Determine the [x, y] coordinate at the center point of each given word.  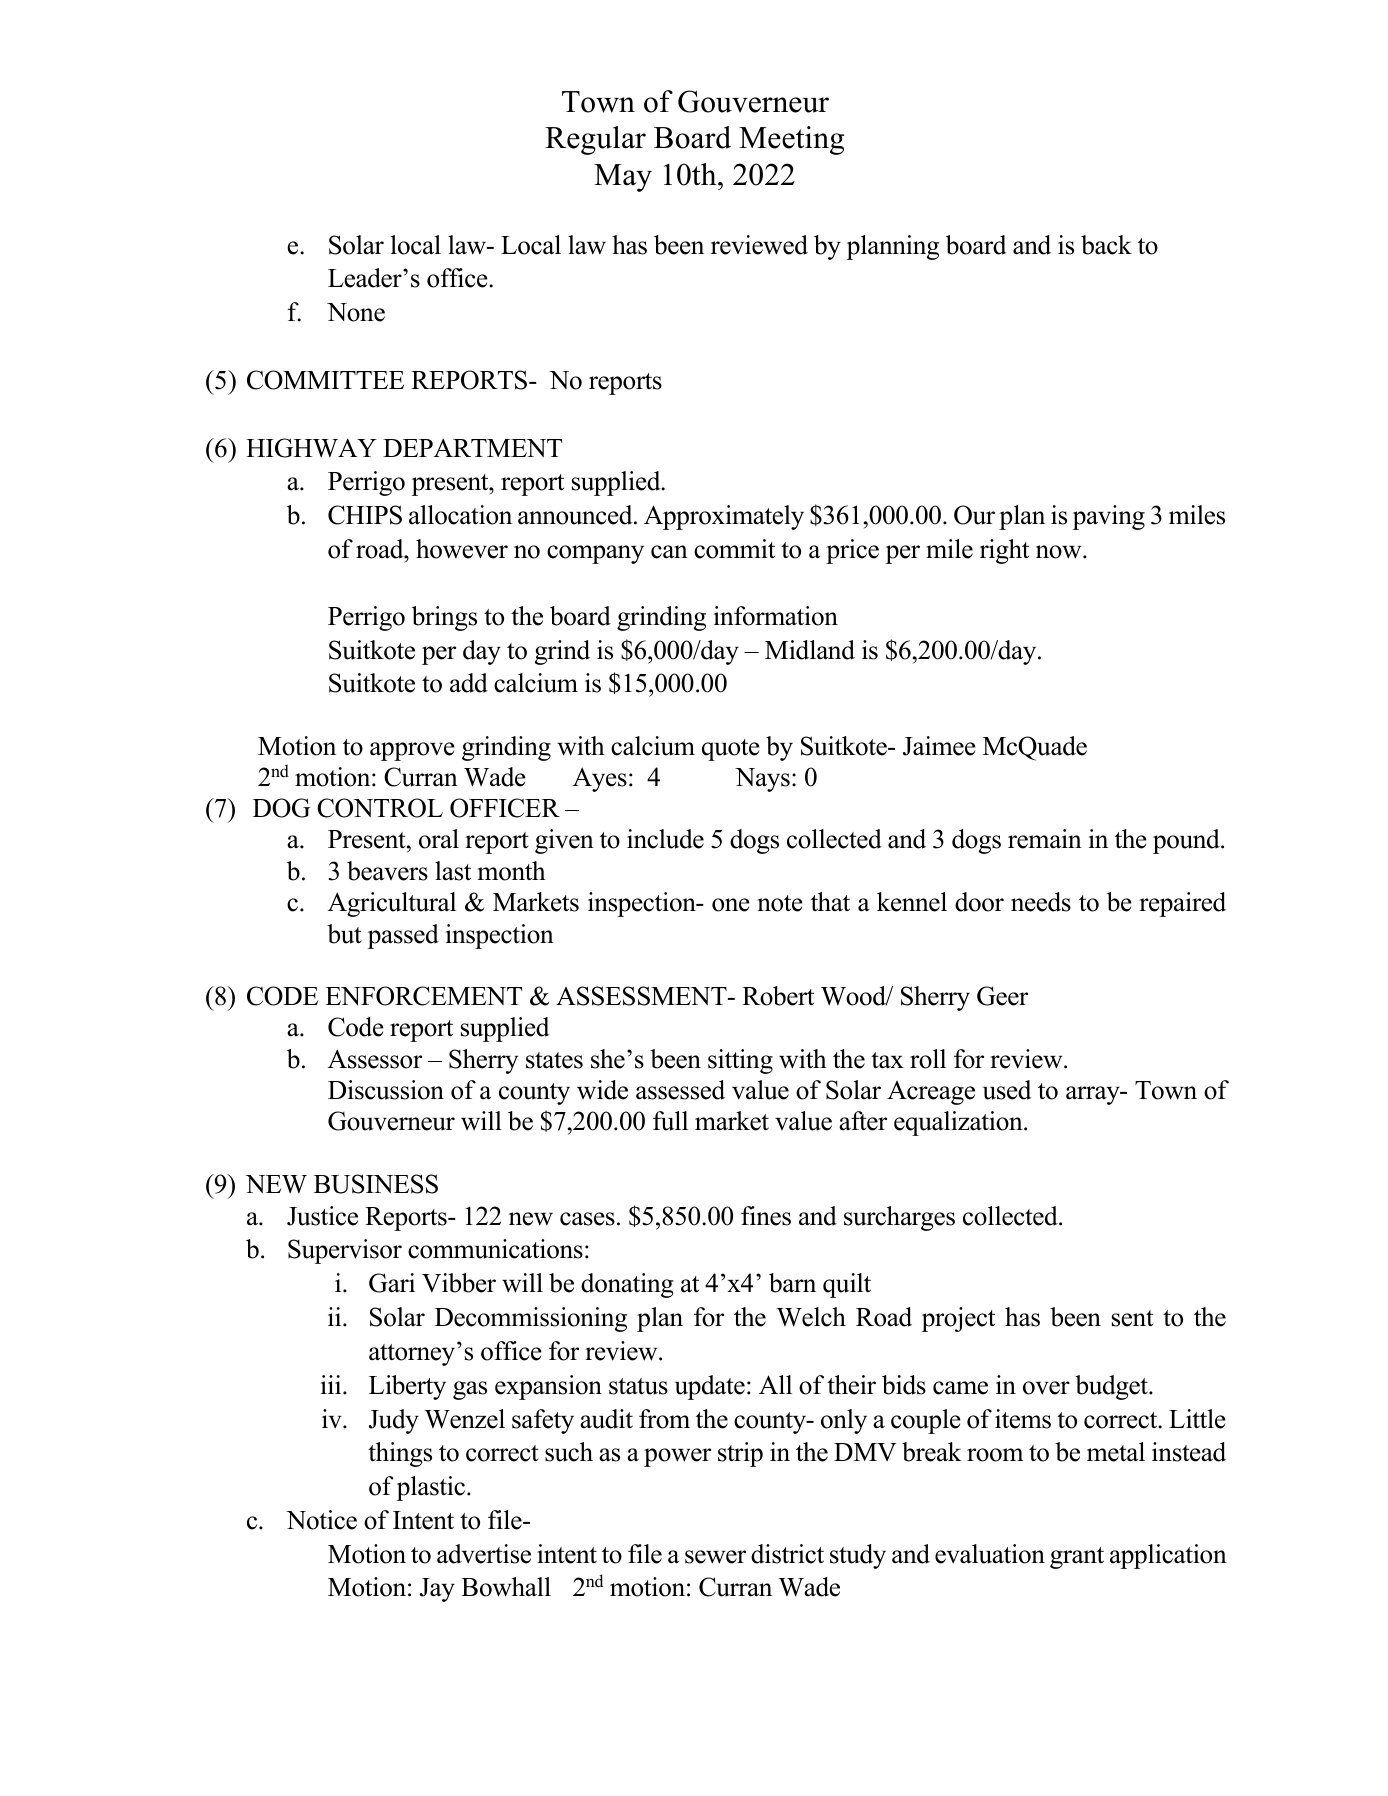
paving [1109, 517]
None [356, 312]
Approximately [724, 517]
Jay [437, 1590]
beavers [387, 871]
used [1007, 1090]
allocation [460, 515]
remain [1045, 839]
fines [766, 1216]
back [1106, 245]
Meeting [791, 140]
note [780, 903]
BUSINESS [376, 1184]
